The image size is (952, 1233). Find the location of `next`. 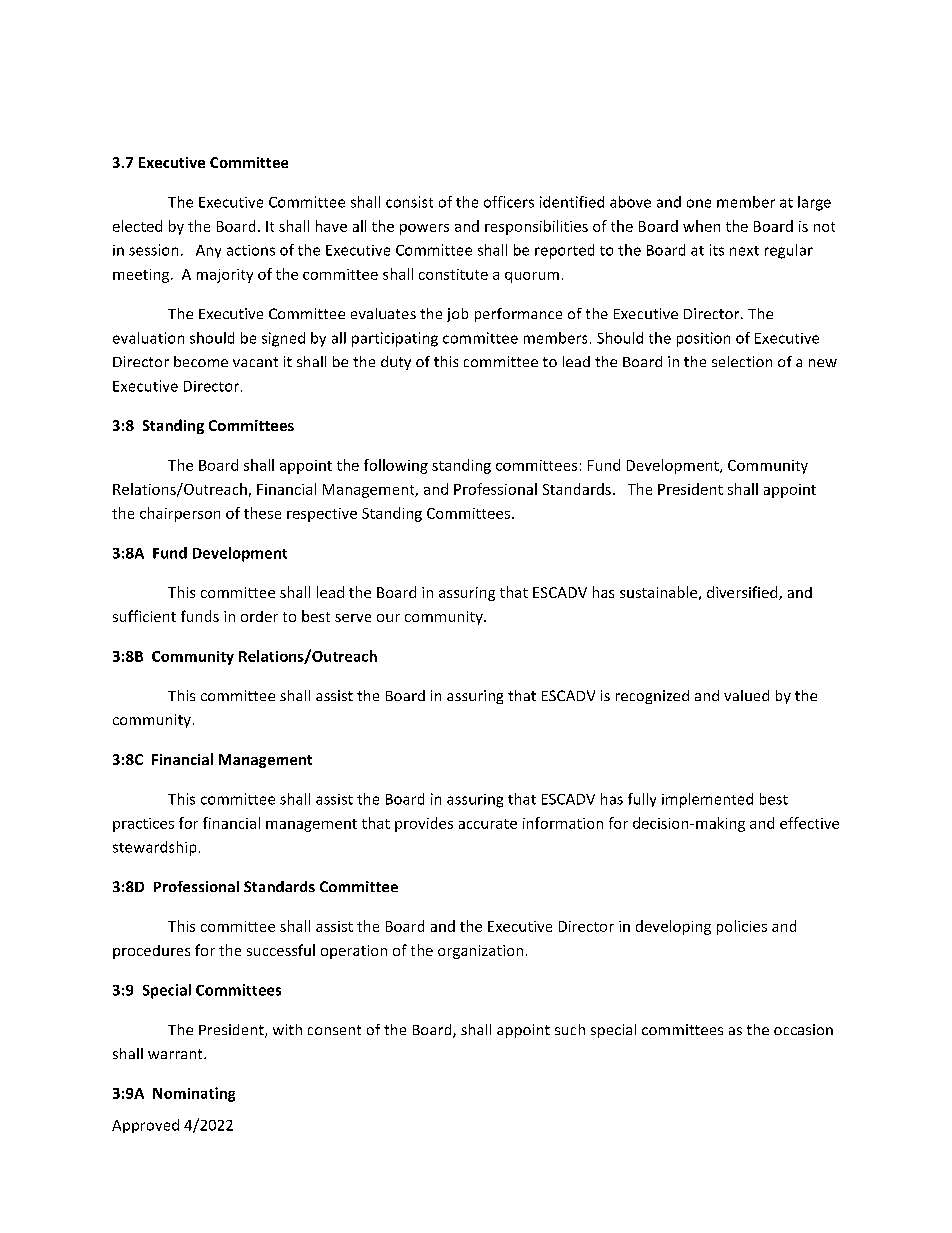

next is located at coordinates (744, 251).
